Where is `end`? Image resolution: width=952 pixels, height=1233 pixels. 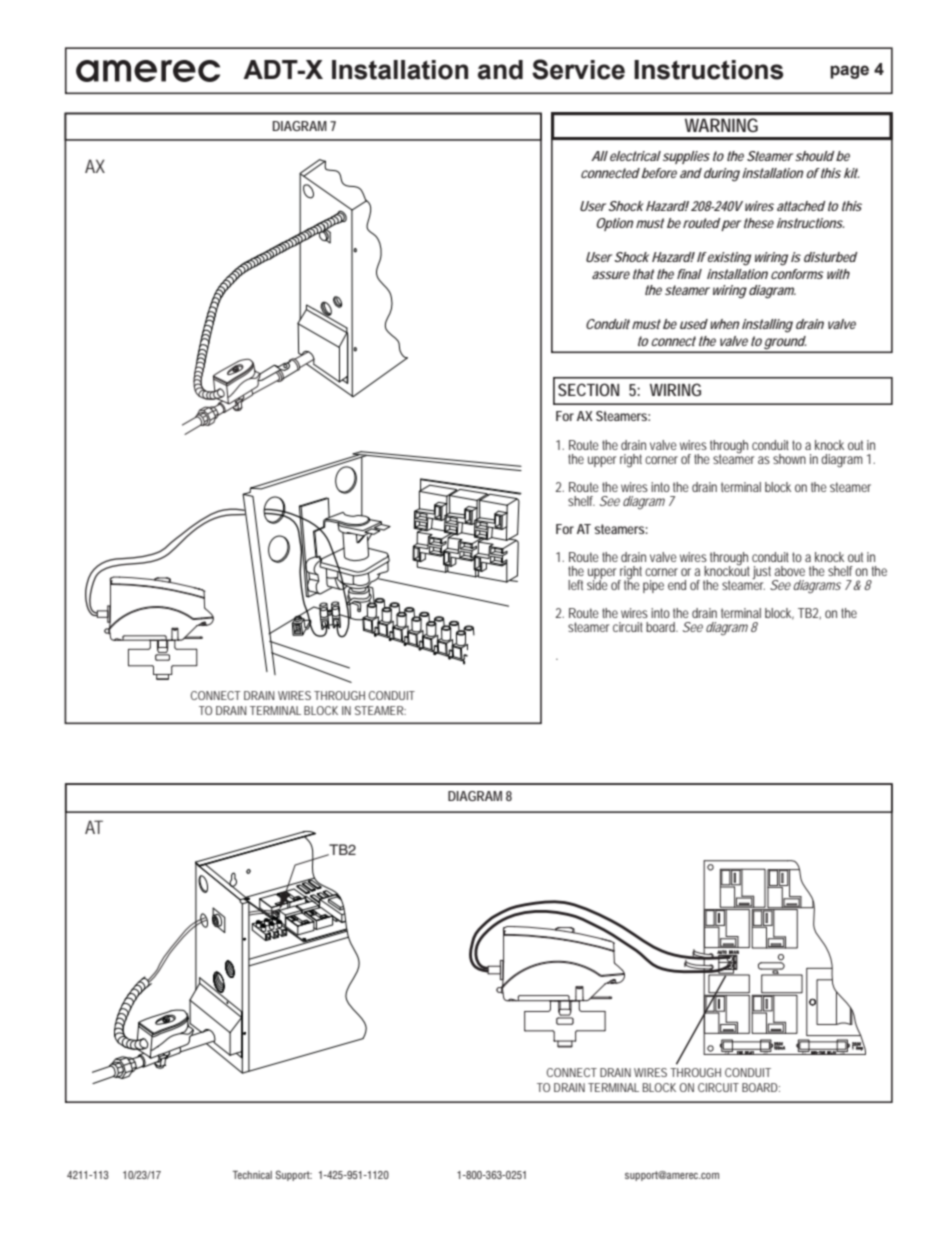
end is located at coordinates (677, 585).
